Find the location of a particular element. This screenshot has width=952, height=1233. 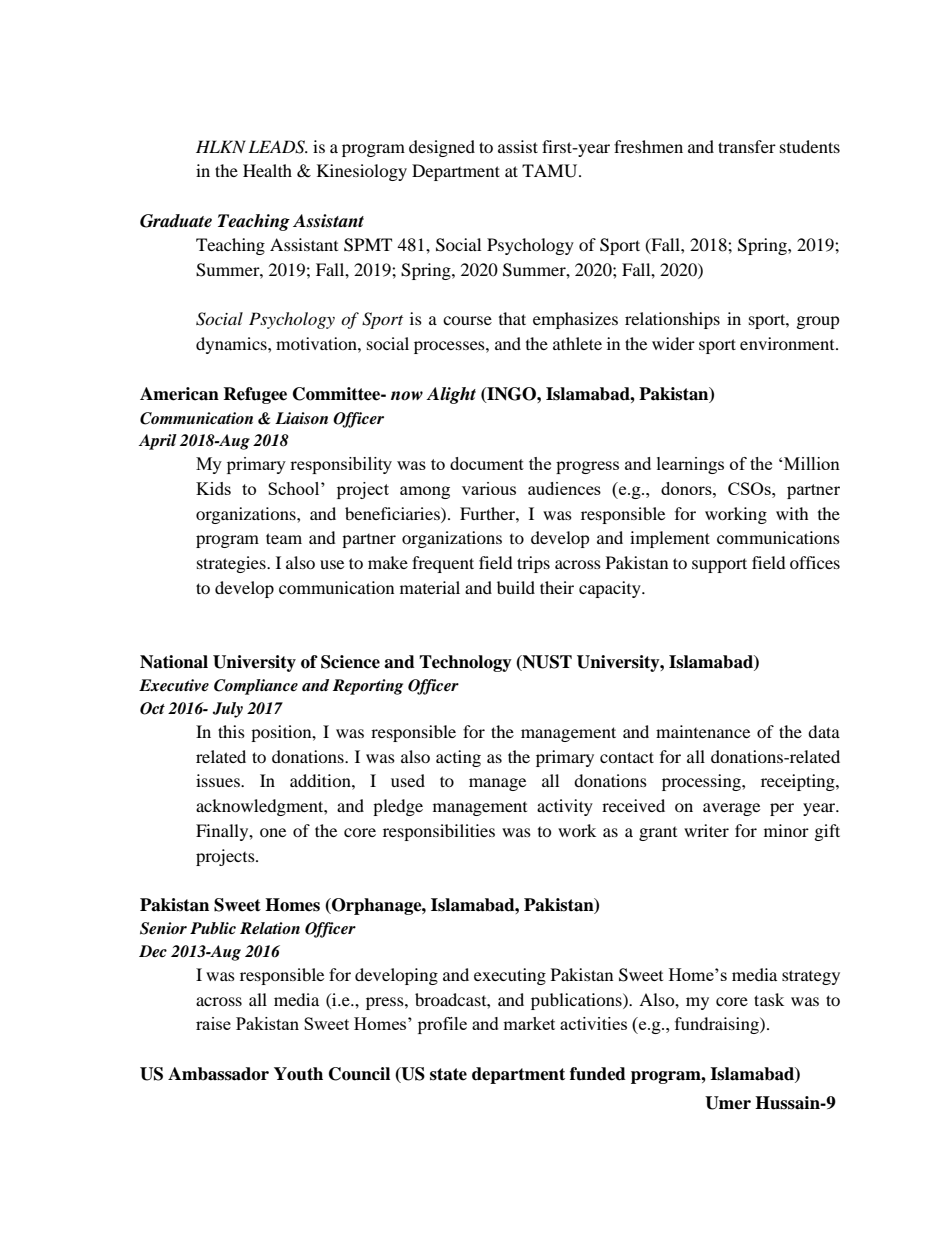

writer is located at coordinates (706, 830).
